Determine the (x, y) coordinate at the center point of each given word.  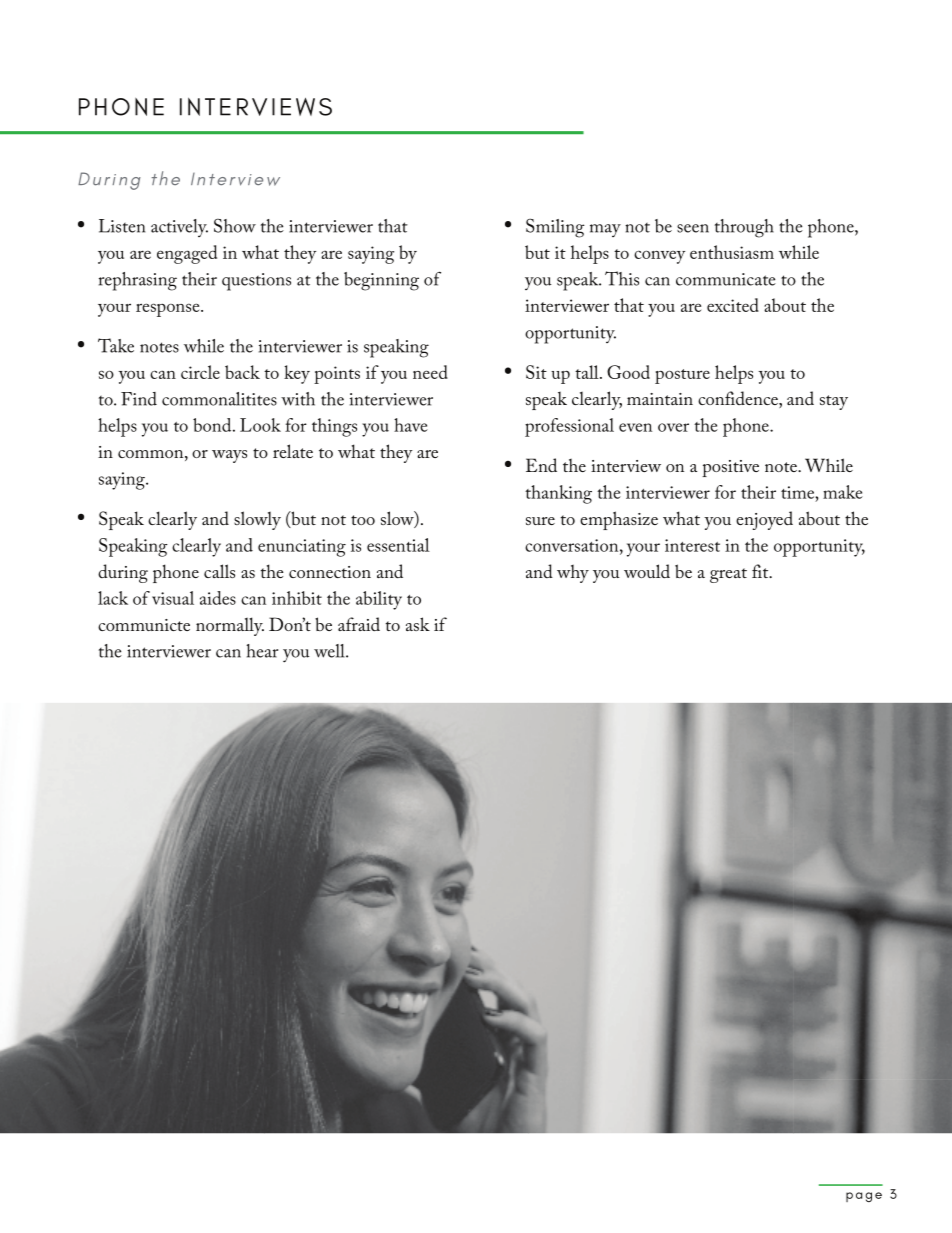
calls (219, 571)
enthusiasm (732, 252)
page (864, 1197)
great (728, 575)
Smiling (555, 228)
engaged (187, 254)
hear (262, 651)
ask (418, 624)
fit (761, 571)
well (330, 651)
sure (540, 521)
